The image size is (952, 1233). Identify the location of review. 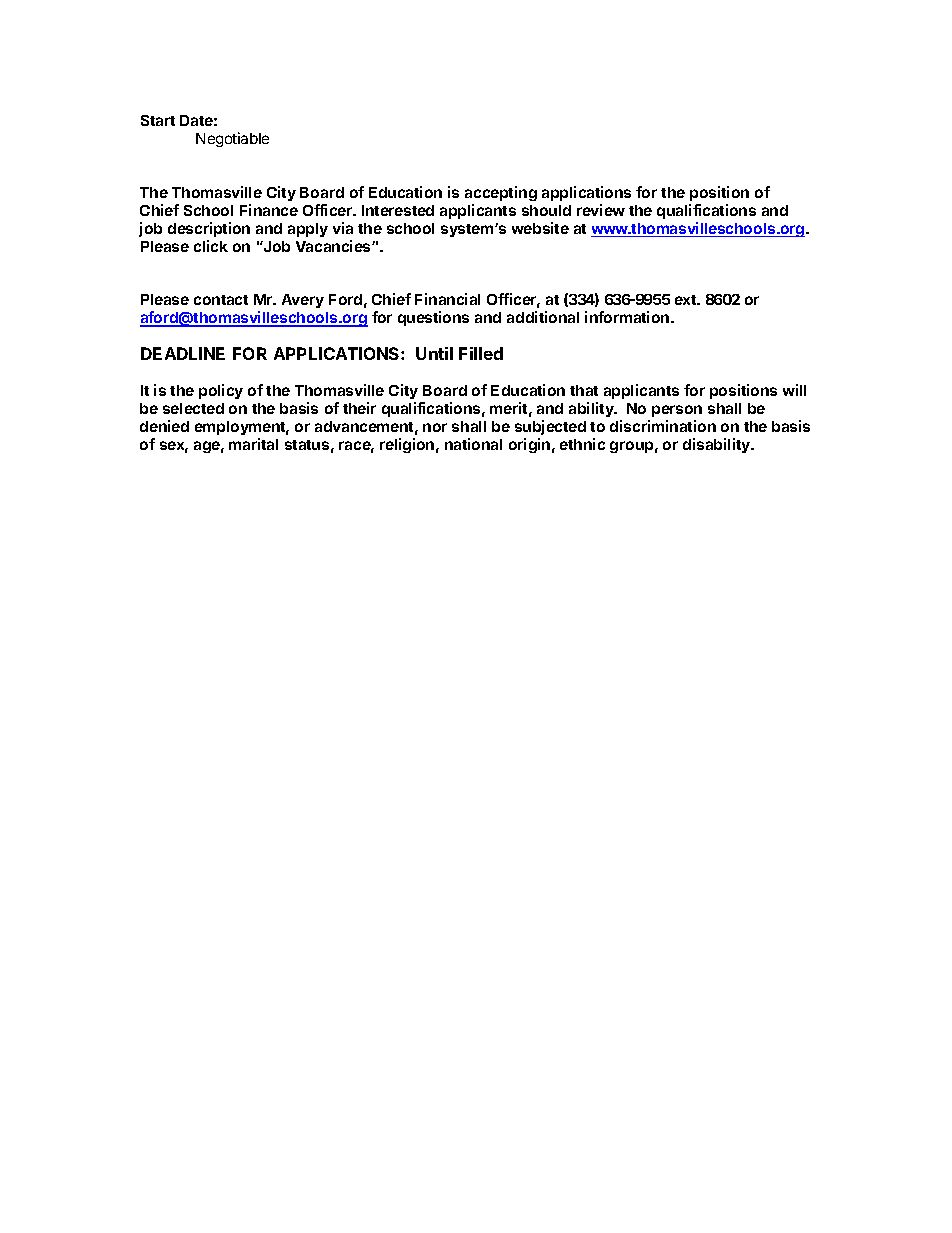
(601, 210).
